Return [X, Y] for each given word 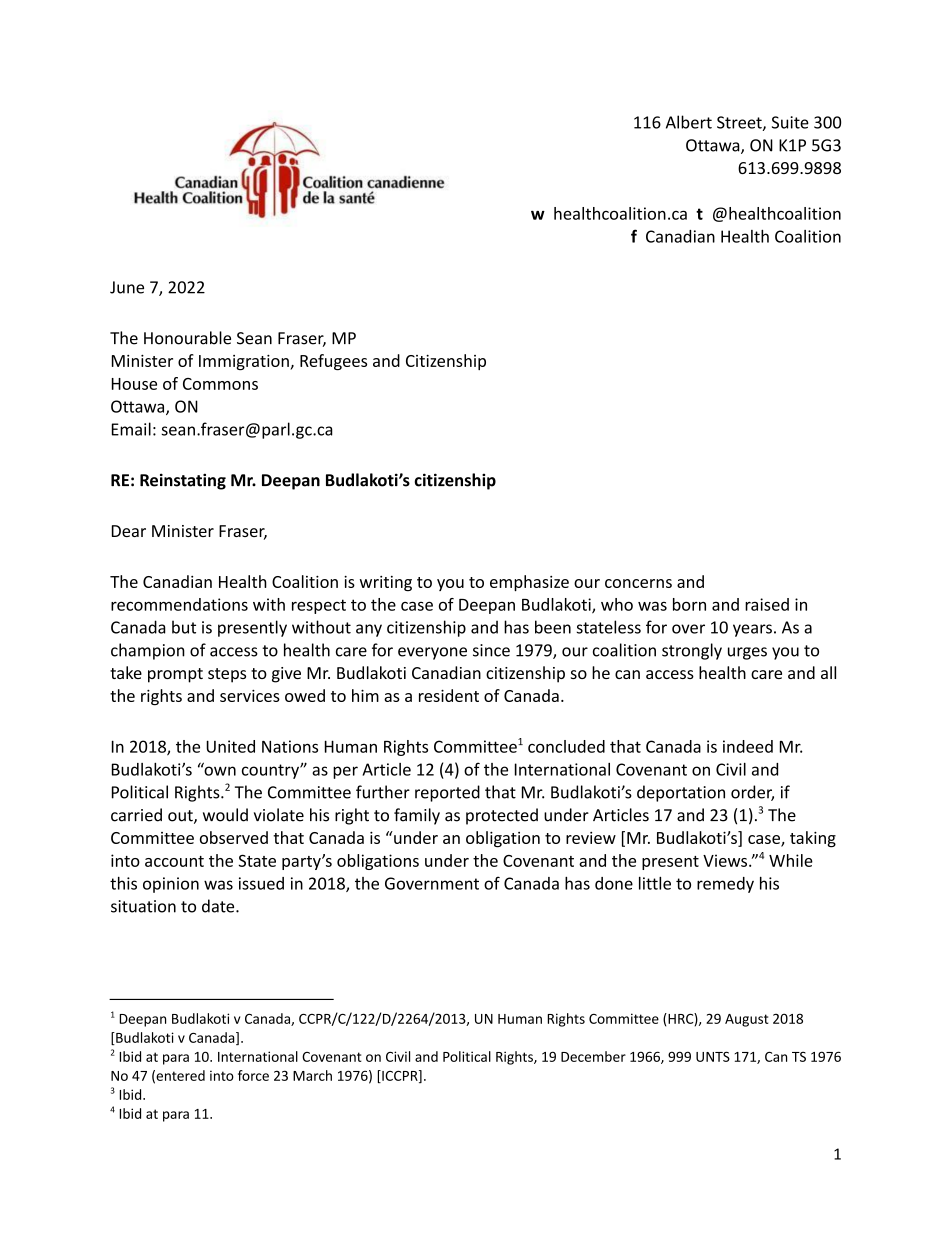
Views [726, 860]
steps [227, 675]
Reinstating [183, 481]
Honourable [187, 338]
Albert [689, 122]
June [127, 287]
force [253, 1075]
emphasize [529, 583]
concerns [638, 583]
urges [747, 653]
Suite [790, 122]
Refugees [333, 362]
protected [502, 816]
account [174, 861]
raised [767, 604]
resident [449, 695]
